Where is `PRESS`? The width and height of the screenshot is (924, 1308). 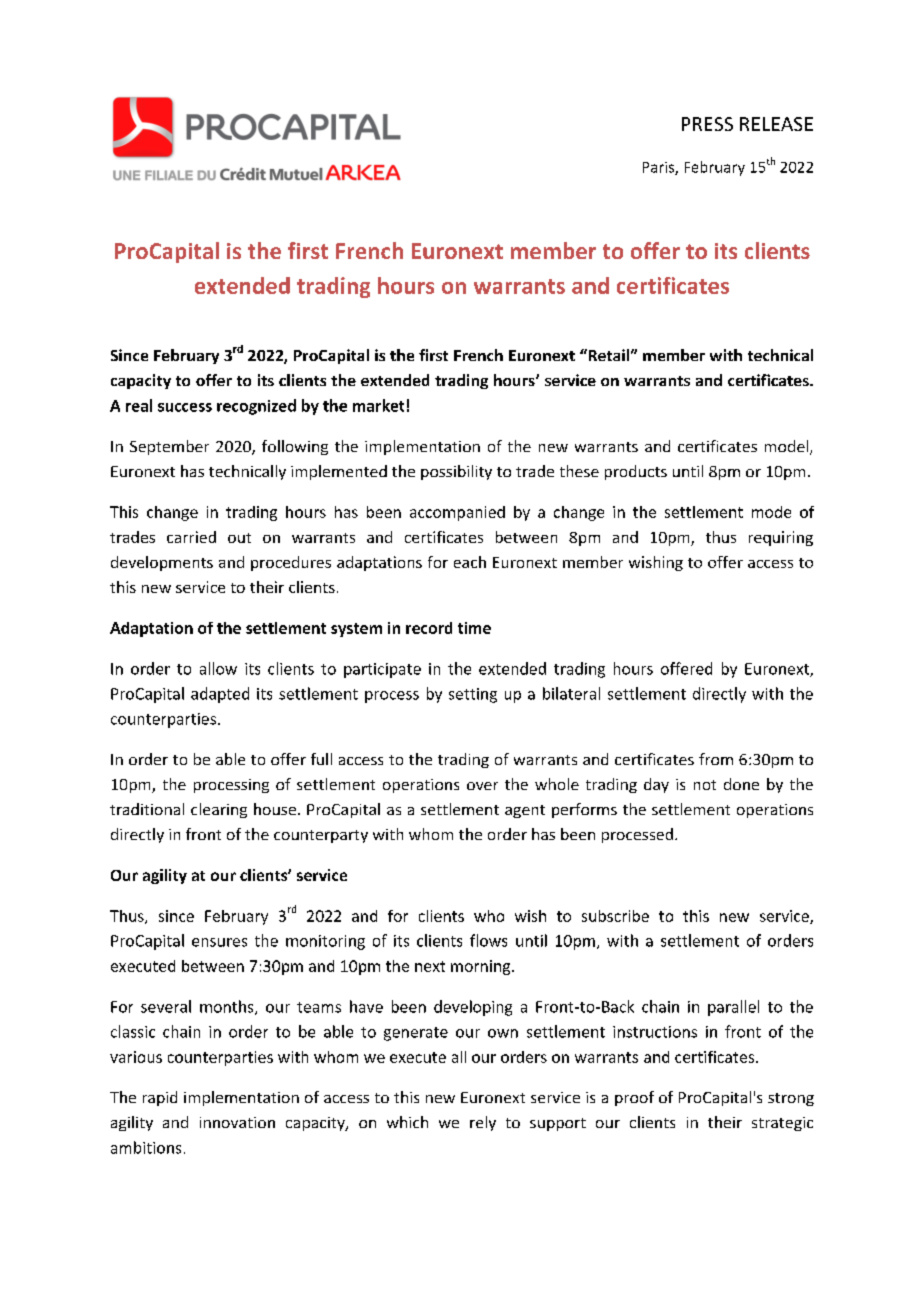 PRESS is located at coordinates (707, 124).
